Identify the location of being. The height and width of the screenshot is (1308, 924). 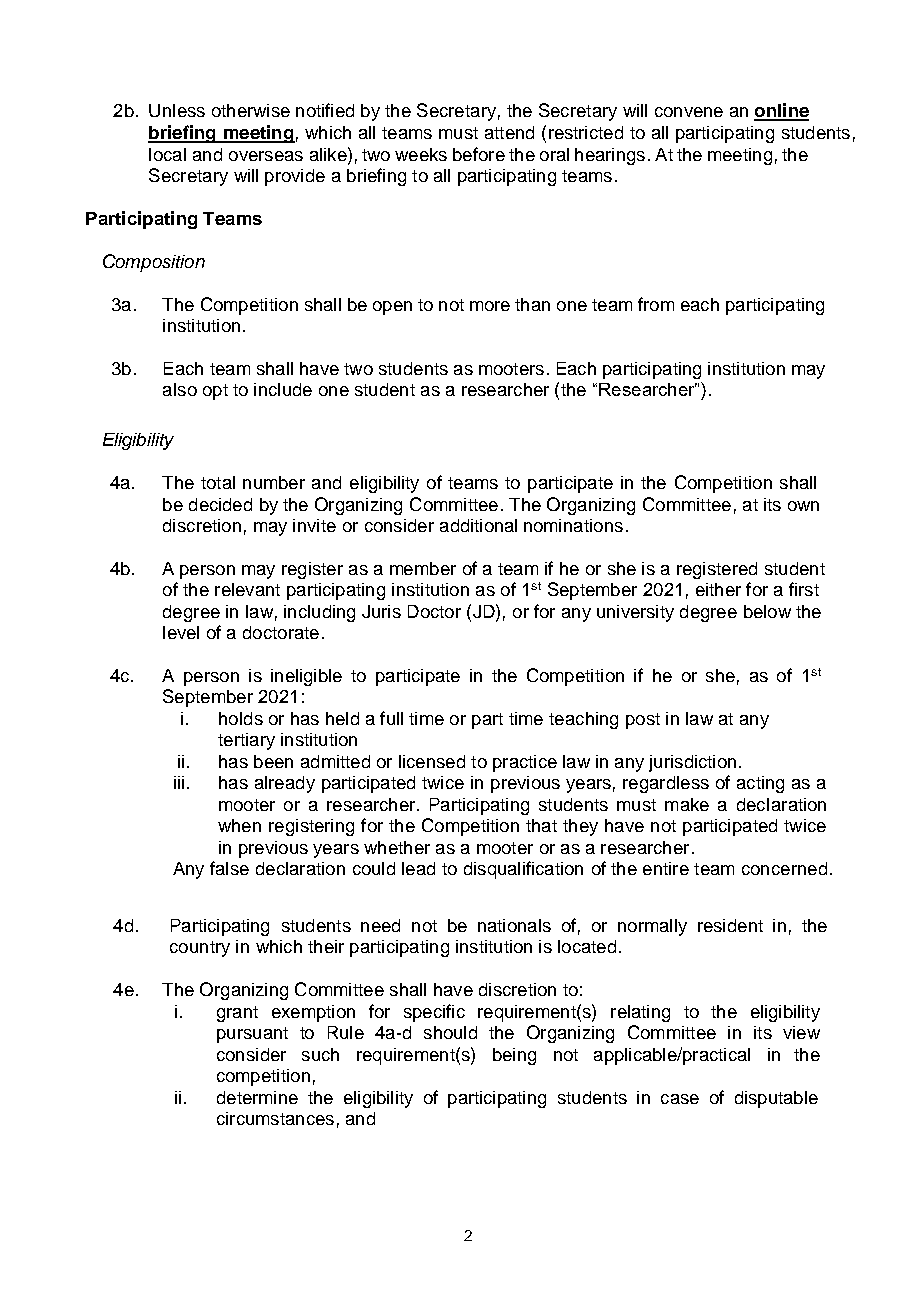
(514, 1056).
